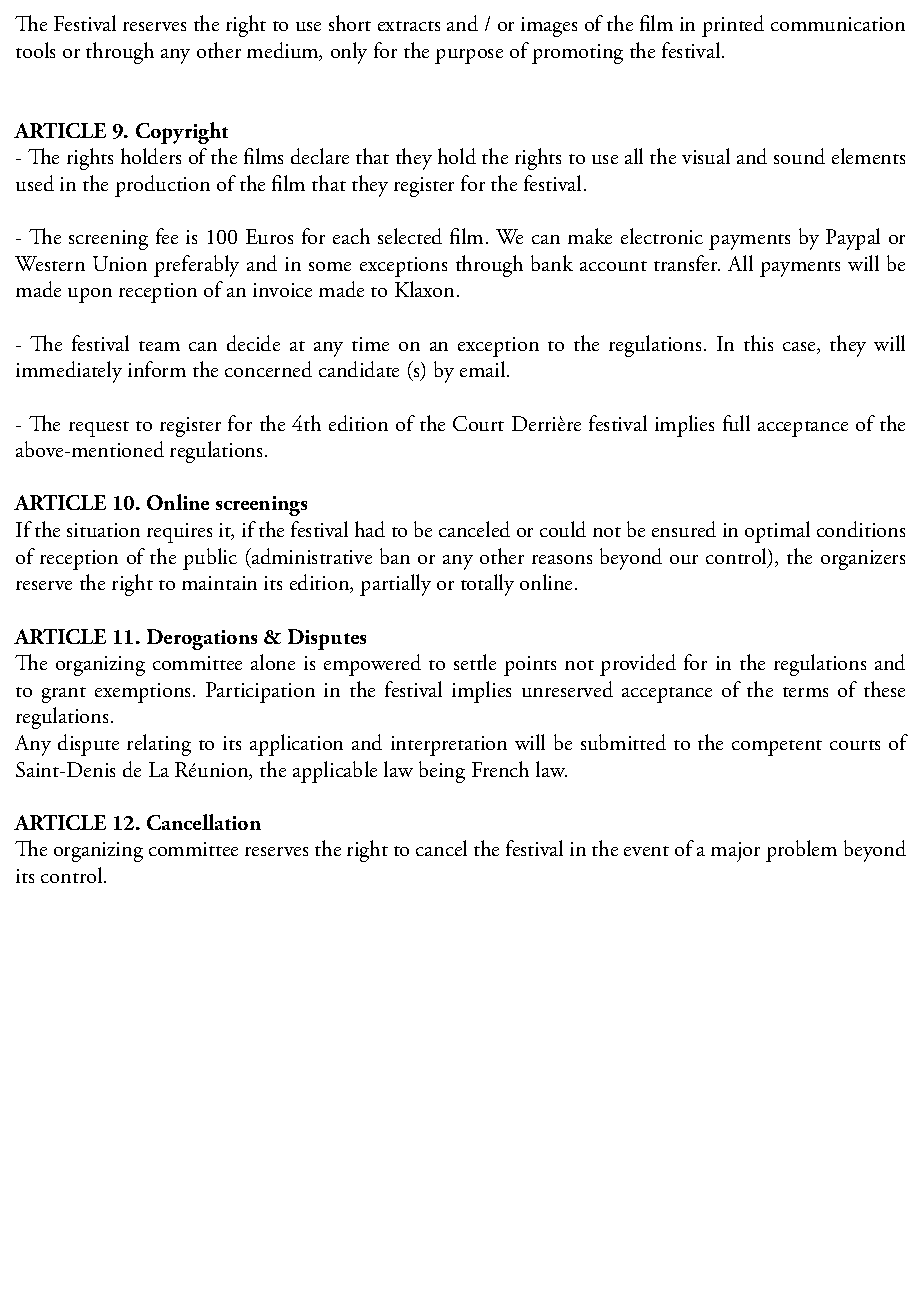 Image resolution: width=922 pixels, height=1310 pixels. Describe the element at coordinates (90, 295) in the image. I see `upon` at that location.
